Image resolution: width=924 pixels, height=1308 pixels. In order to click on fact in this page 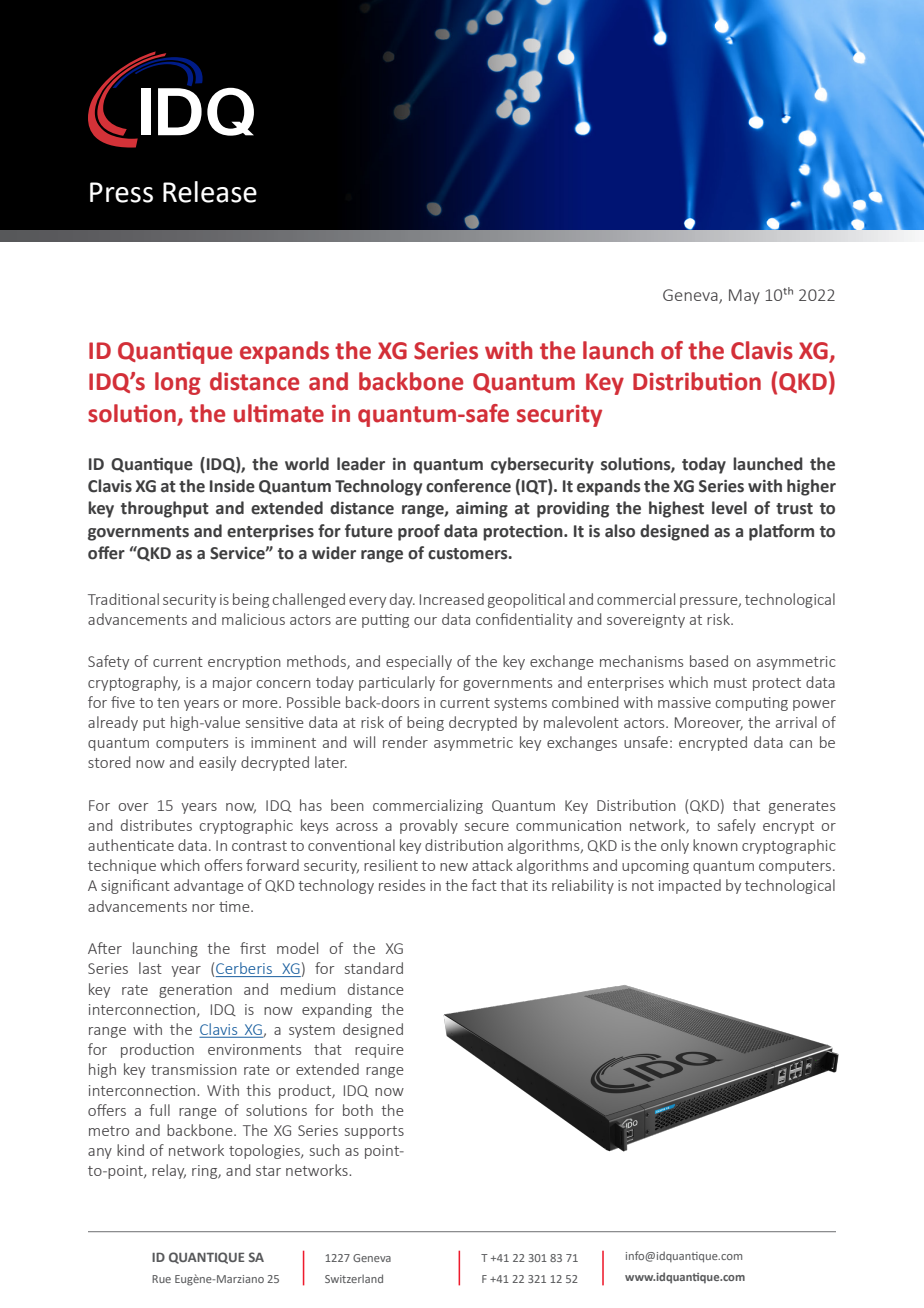, I will do `click(484, 885)`.
